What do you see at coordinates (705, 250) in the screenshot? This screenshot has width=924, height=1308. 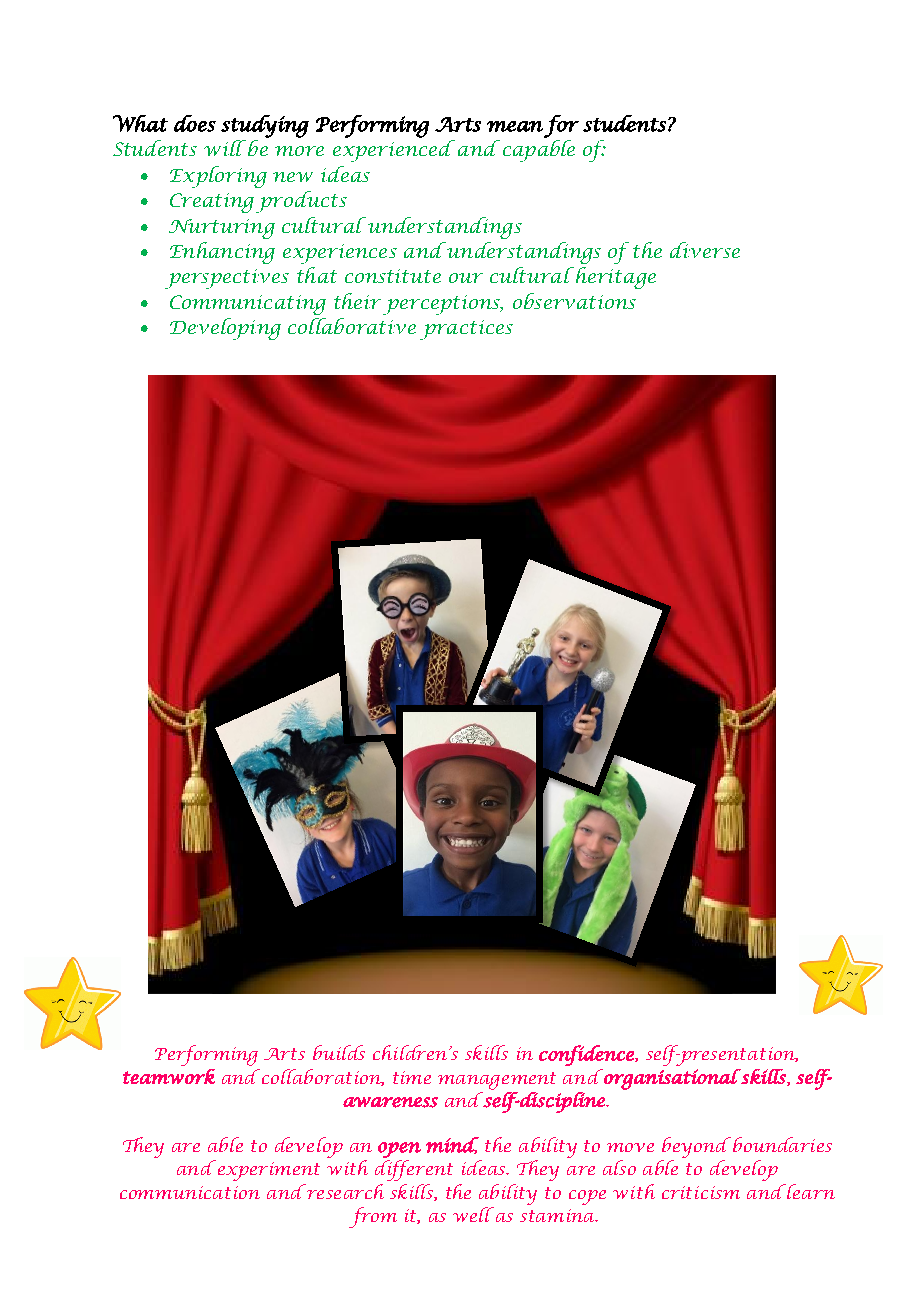 I see `diverse` at bounding box center [705, 250].
